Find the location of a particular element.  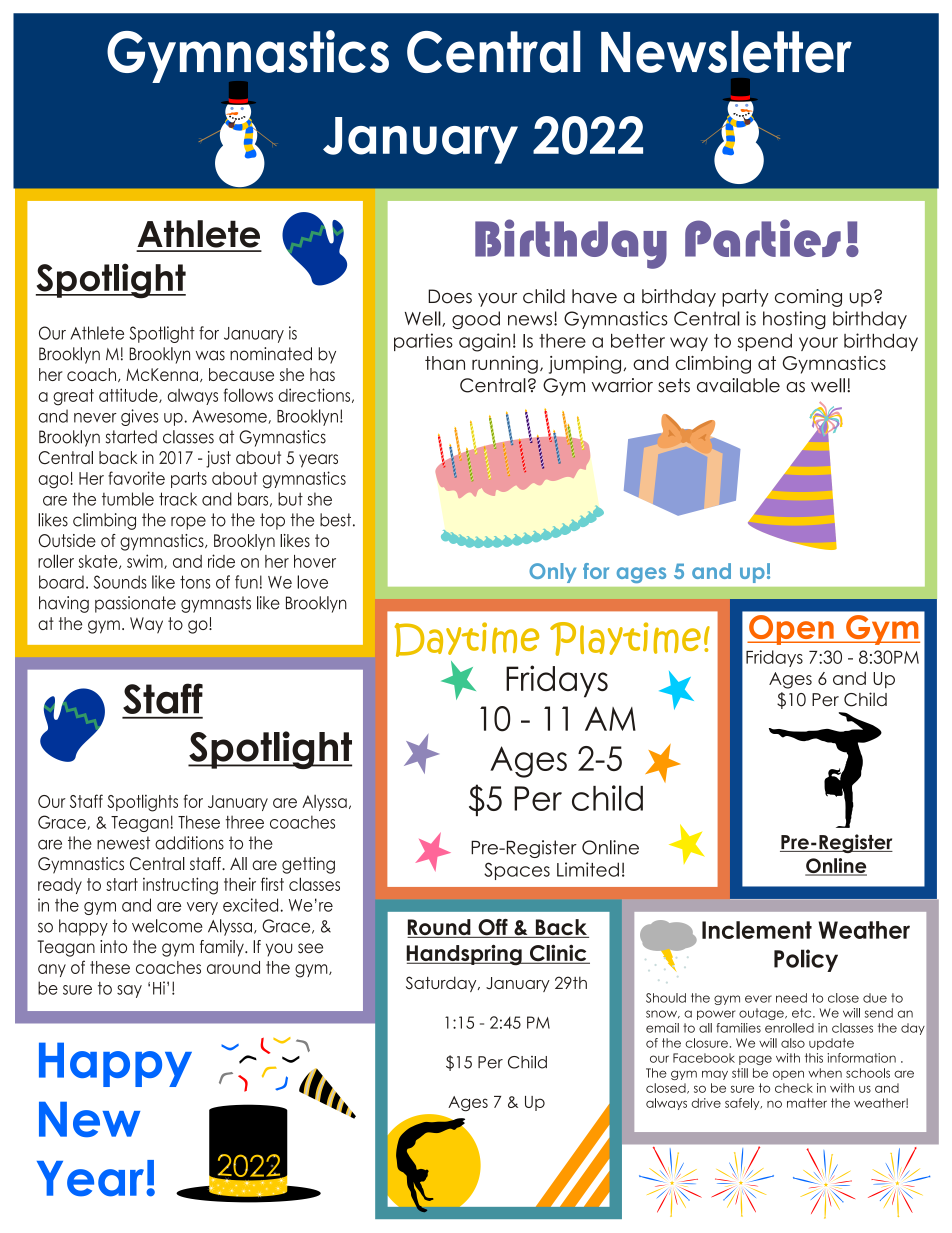

say is located at coordinates (129, 991).
